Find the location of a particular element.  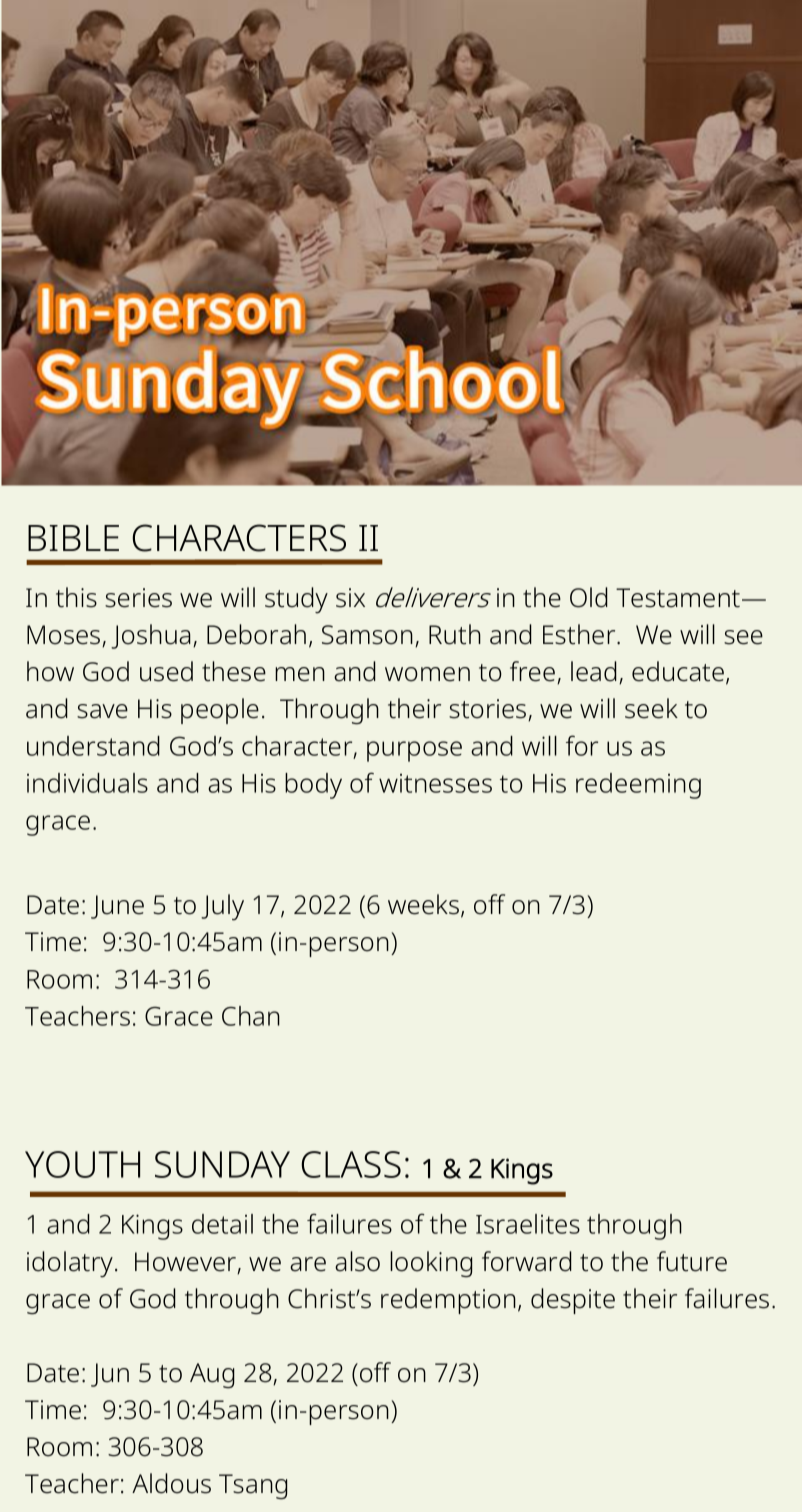

witnesses is located at coordinates (435, 783).
